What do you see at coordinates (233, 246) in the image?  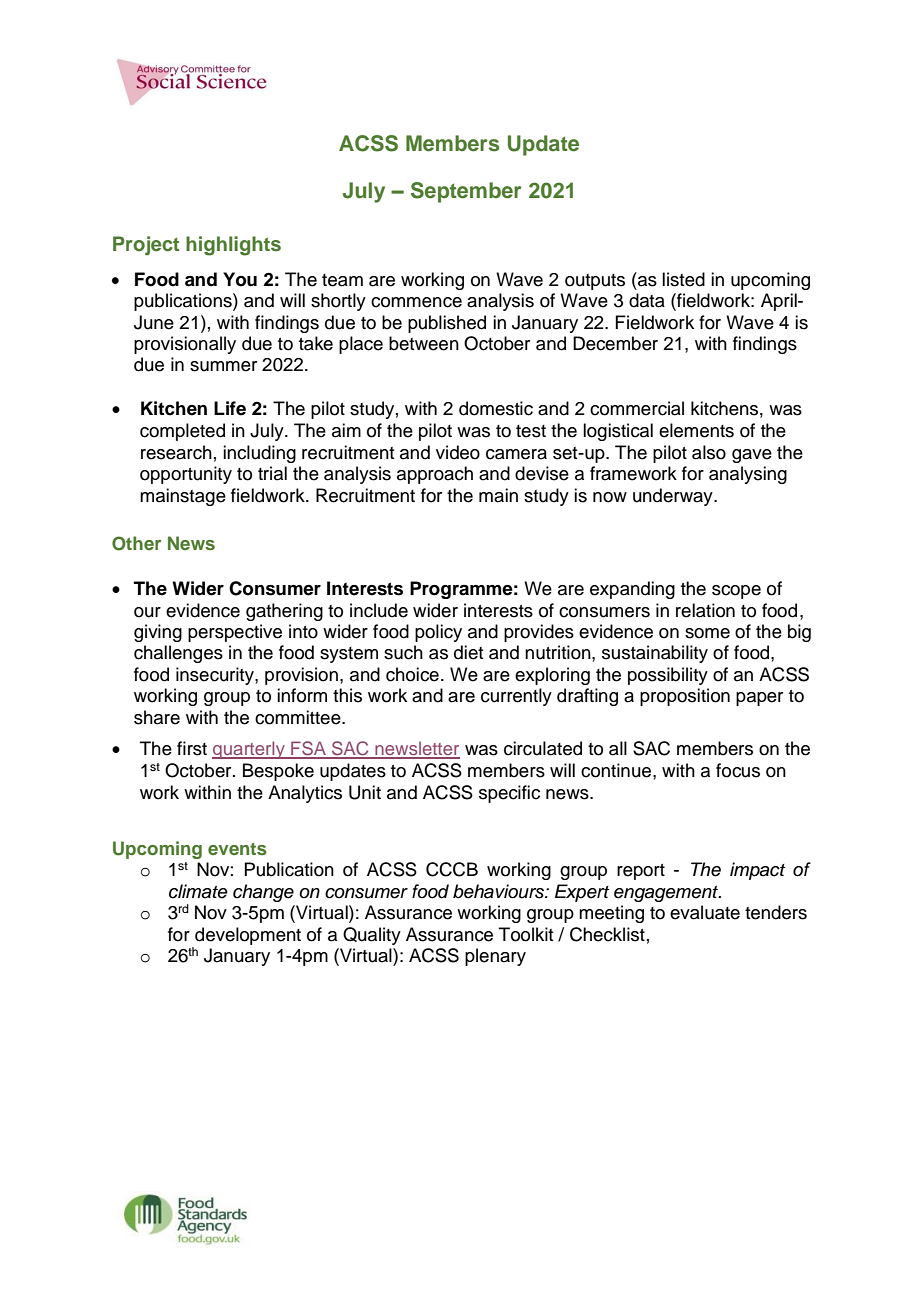 I see `highlights` at bounding box center [233, 246].
